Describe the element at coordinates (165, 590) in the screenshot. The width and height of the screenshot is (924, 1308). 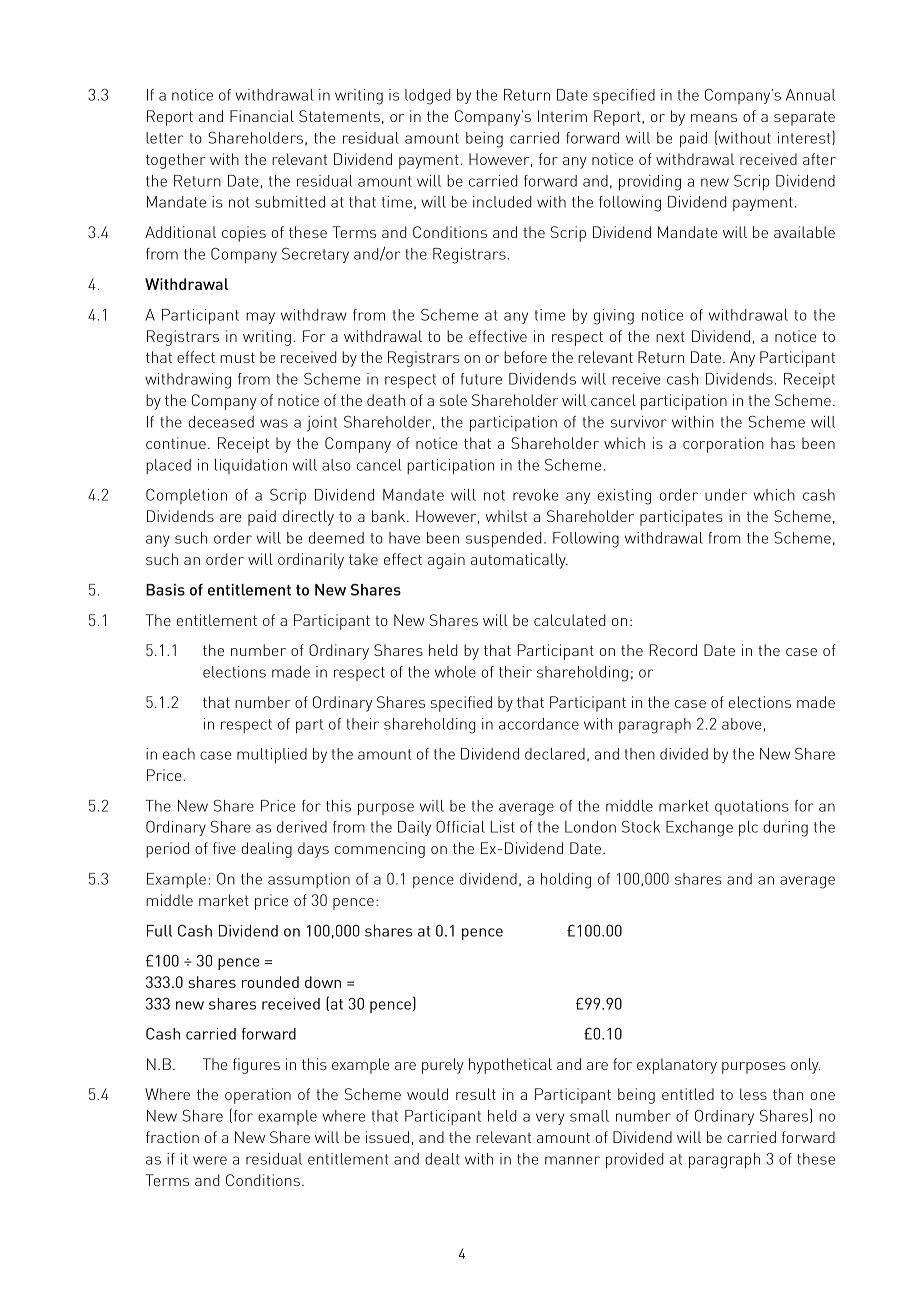
I see `Basis` at that location.
